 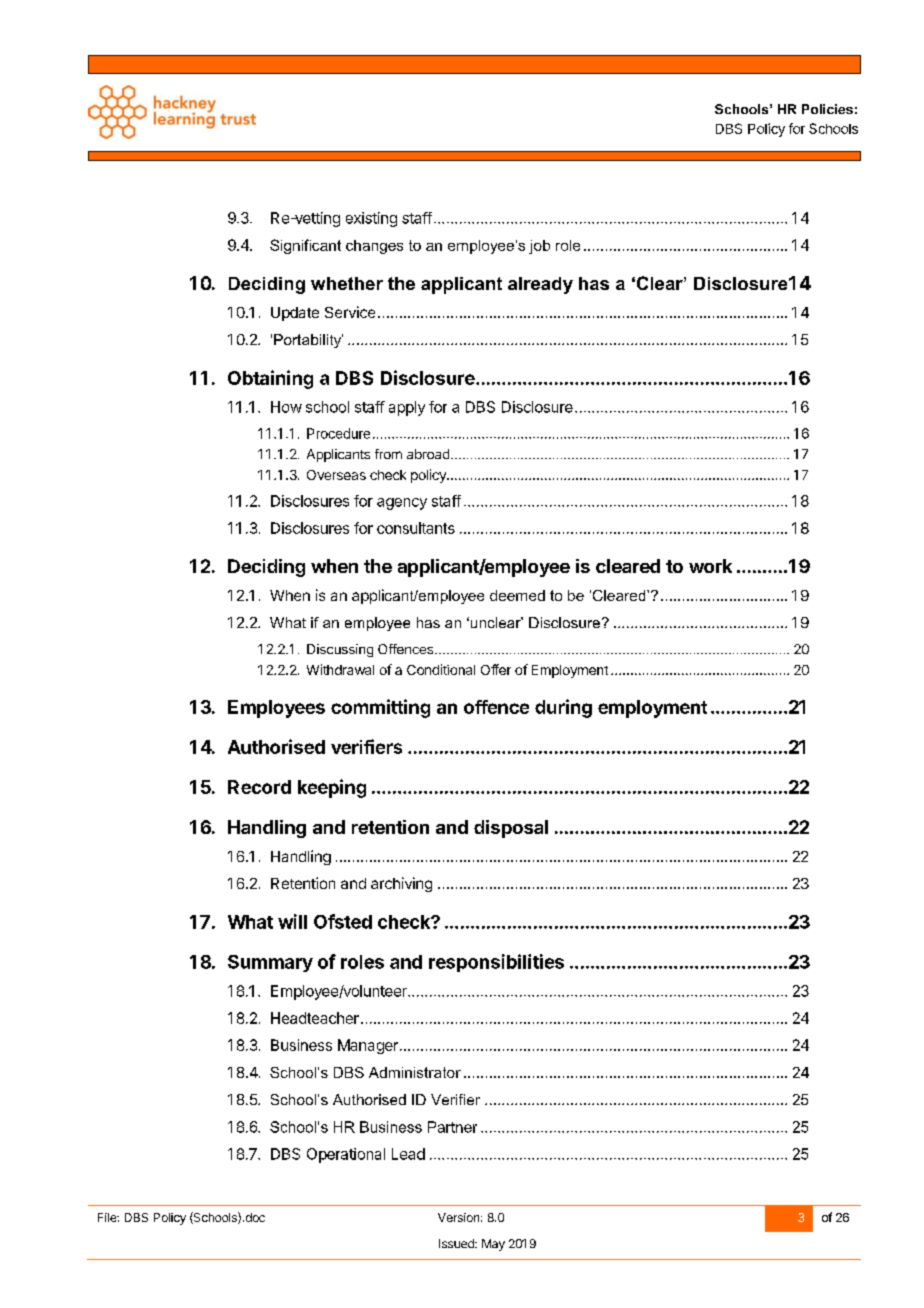 What do you see at coordinates (540, 285) in the document?
I see `already` at bounding box center [540, 285].
